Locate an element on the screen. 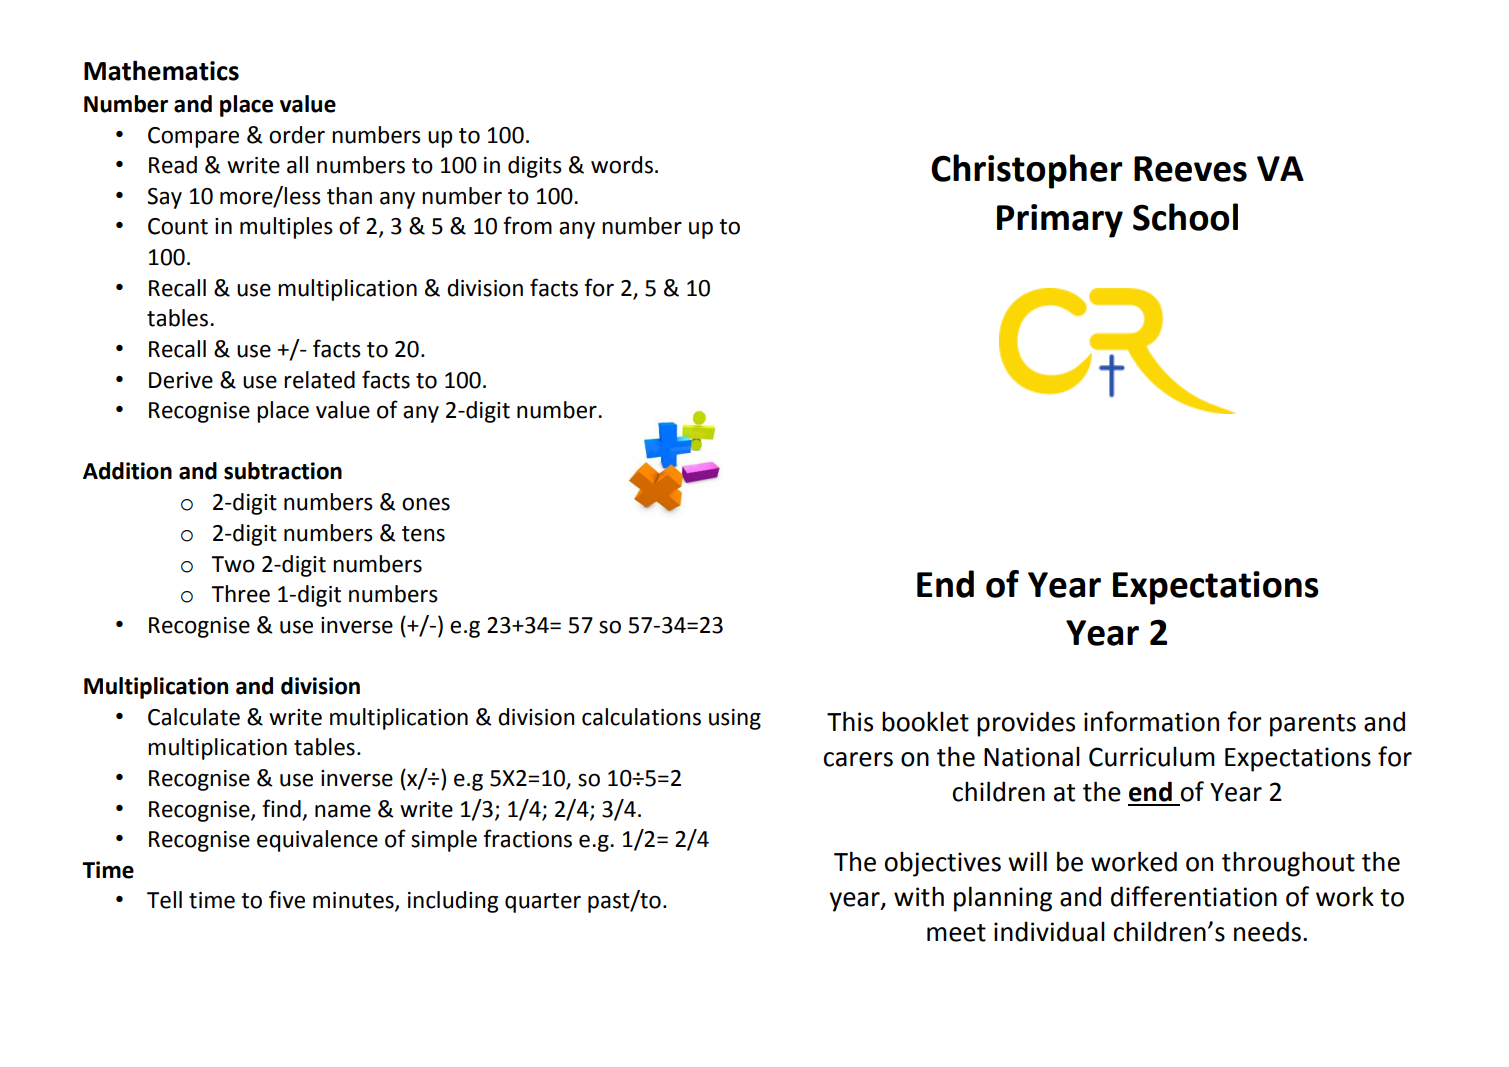 The height and width of the screenshot is (1067, 1509). five is located at coordinates (287, 899).
